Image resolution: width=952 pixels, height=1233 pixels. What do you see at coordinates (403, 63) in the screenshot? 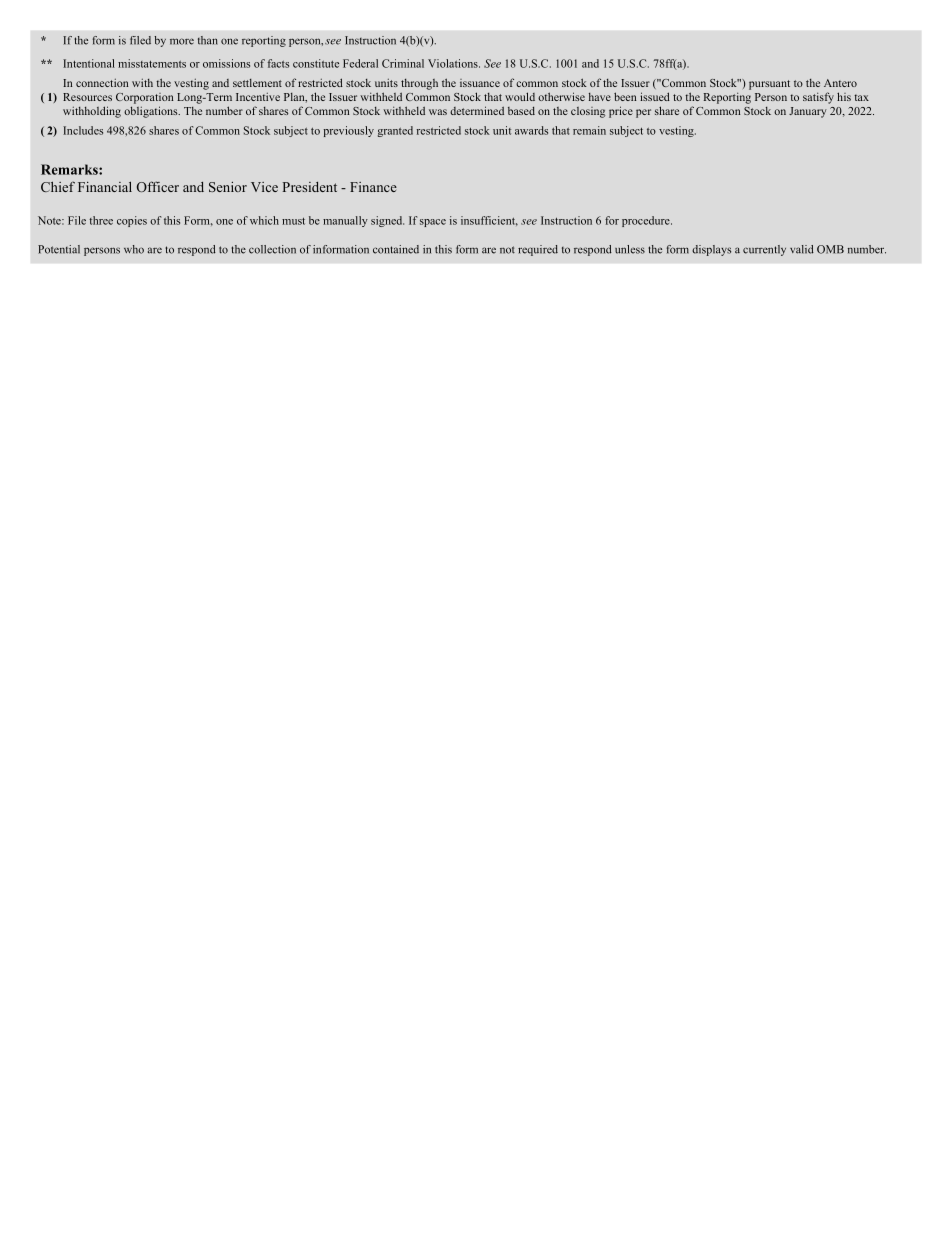
I see `Criminal` at bounding box center [403, 63].
